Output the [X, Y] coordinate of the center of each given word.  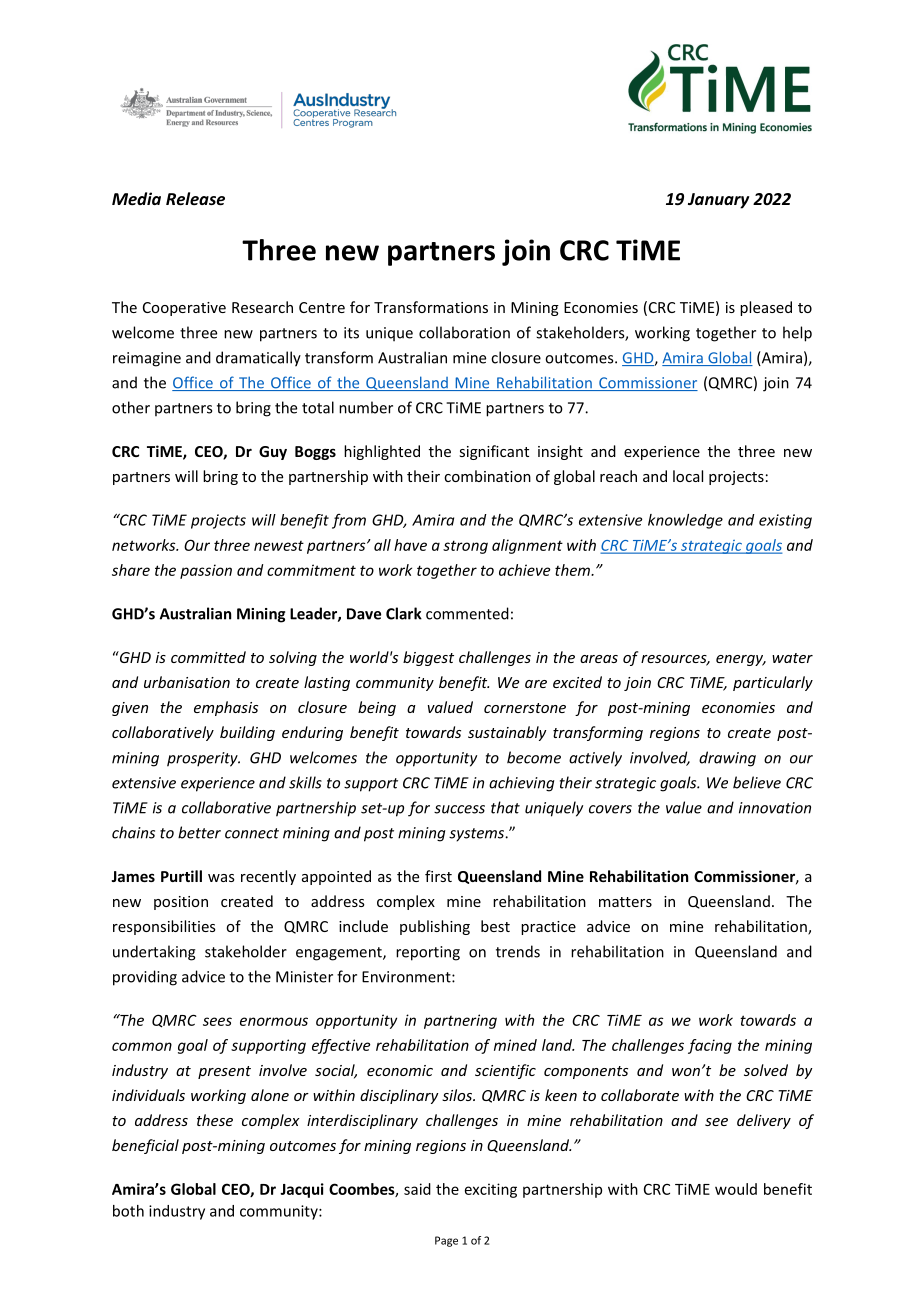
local [688, 476]
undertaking [154, 953]
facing [710, 1046]
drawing [727, 759]
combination [487, 476]
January [719, 201]
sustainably [507, 733]
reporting [428, 953]
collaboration [464, 332]
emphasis [226, 708]
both [128, 1211]
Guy [273, 453]
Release [195, 198]
